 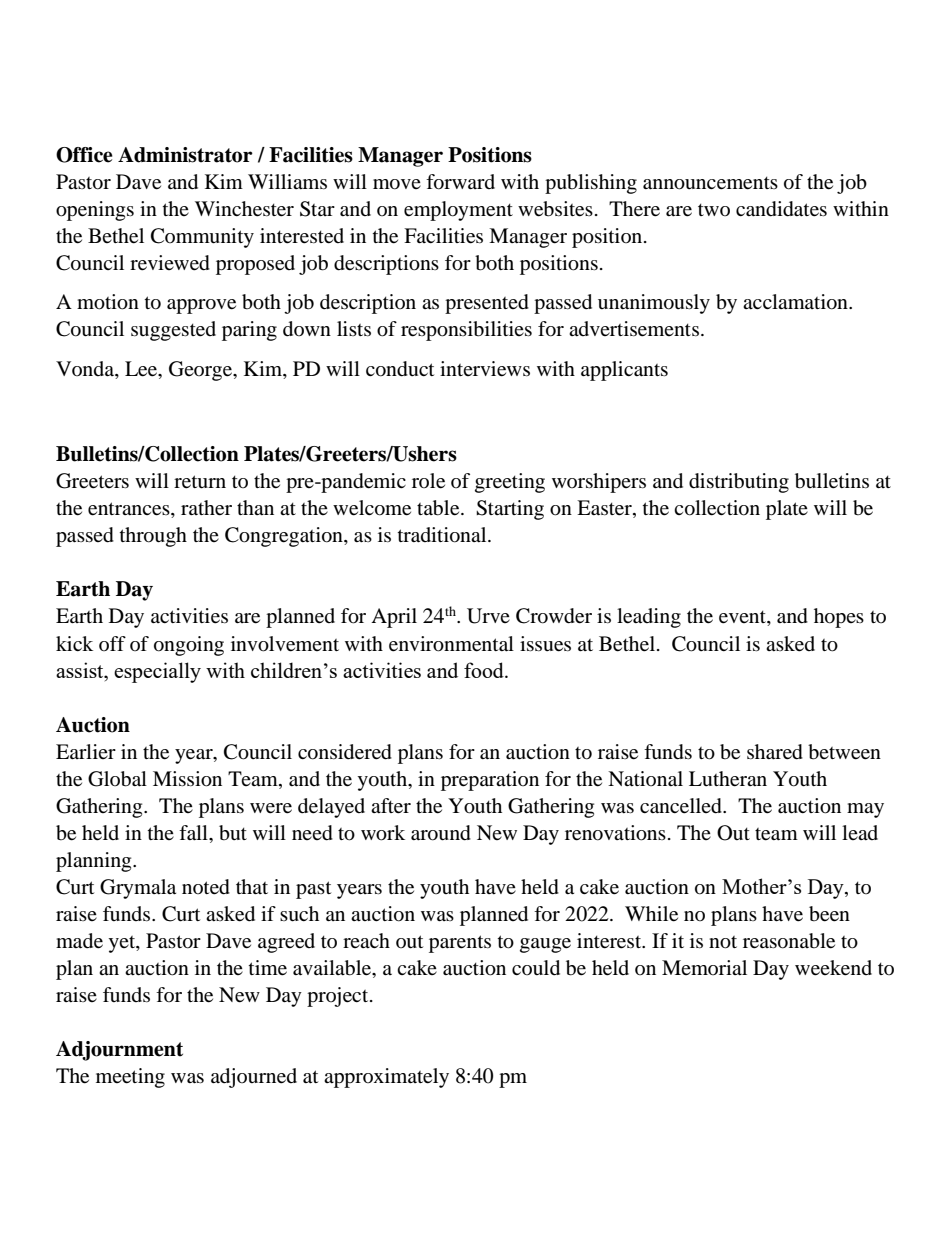 What do you see at coordinates (781, 209) in the screenshot?
I see `candidates` at bounding box center [781, 209].
